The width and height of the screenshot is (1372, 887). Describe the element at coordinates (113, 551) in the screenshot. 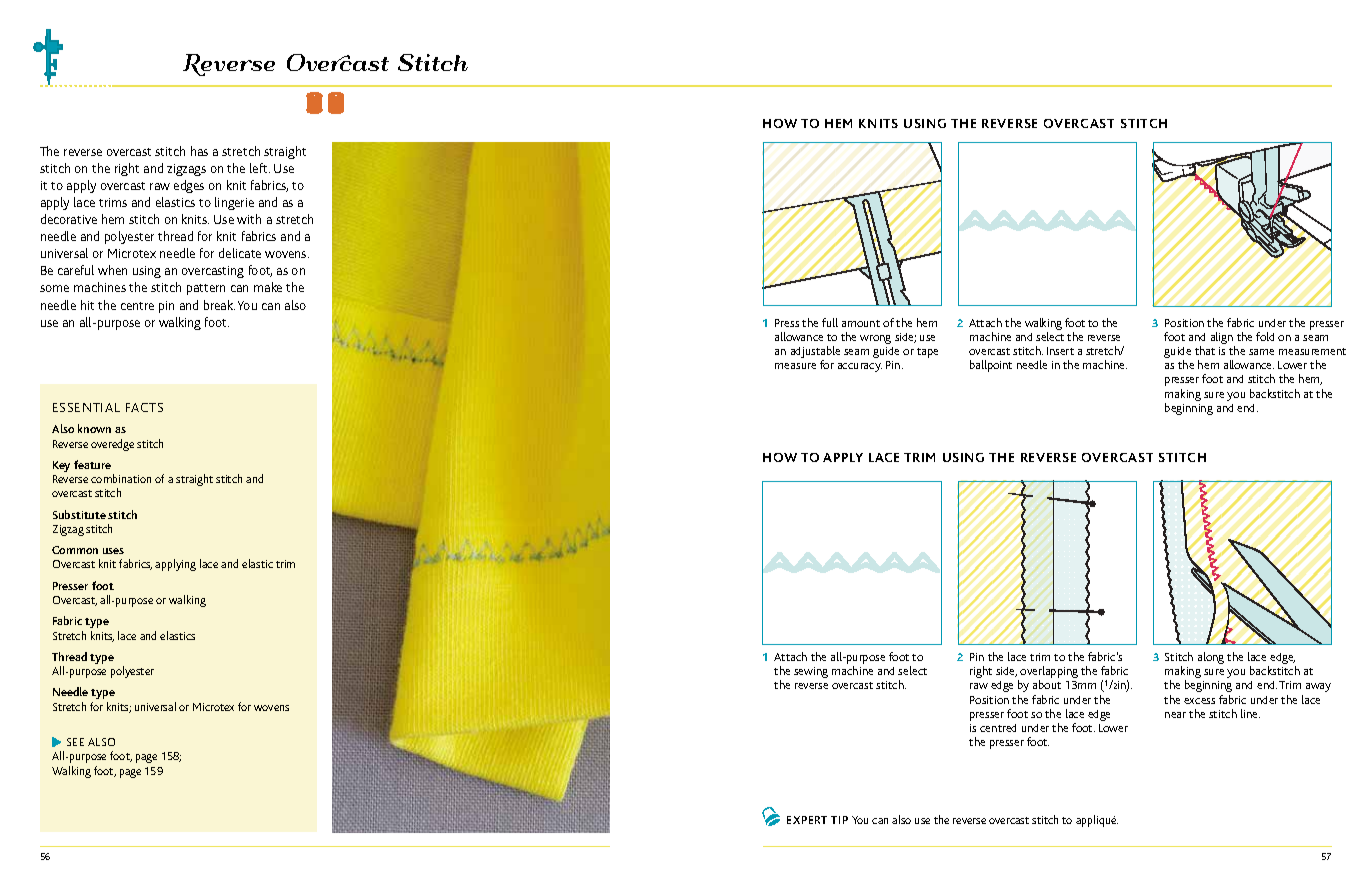

I see `uses` at that location.
